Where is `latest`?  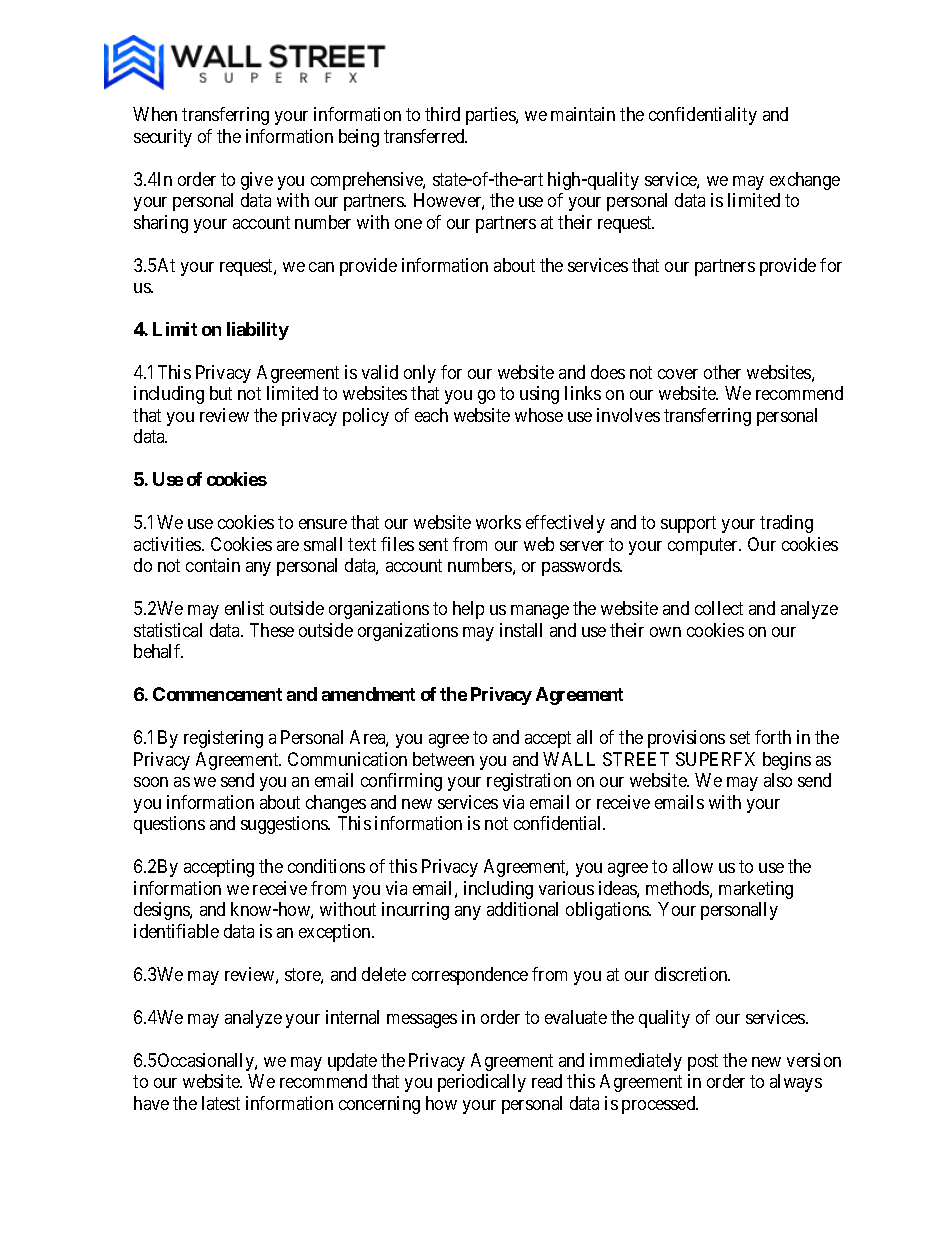 latest is located at coordinates (221, 1103).
